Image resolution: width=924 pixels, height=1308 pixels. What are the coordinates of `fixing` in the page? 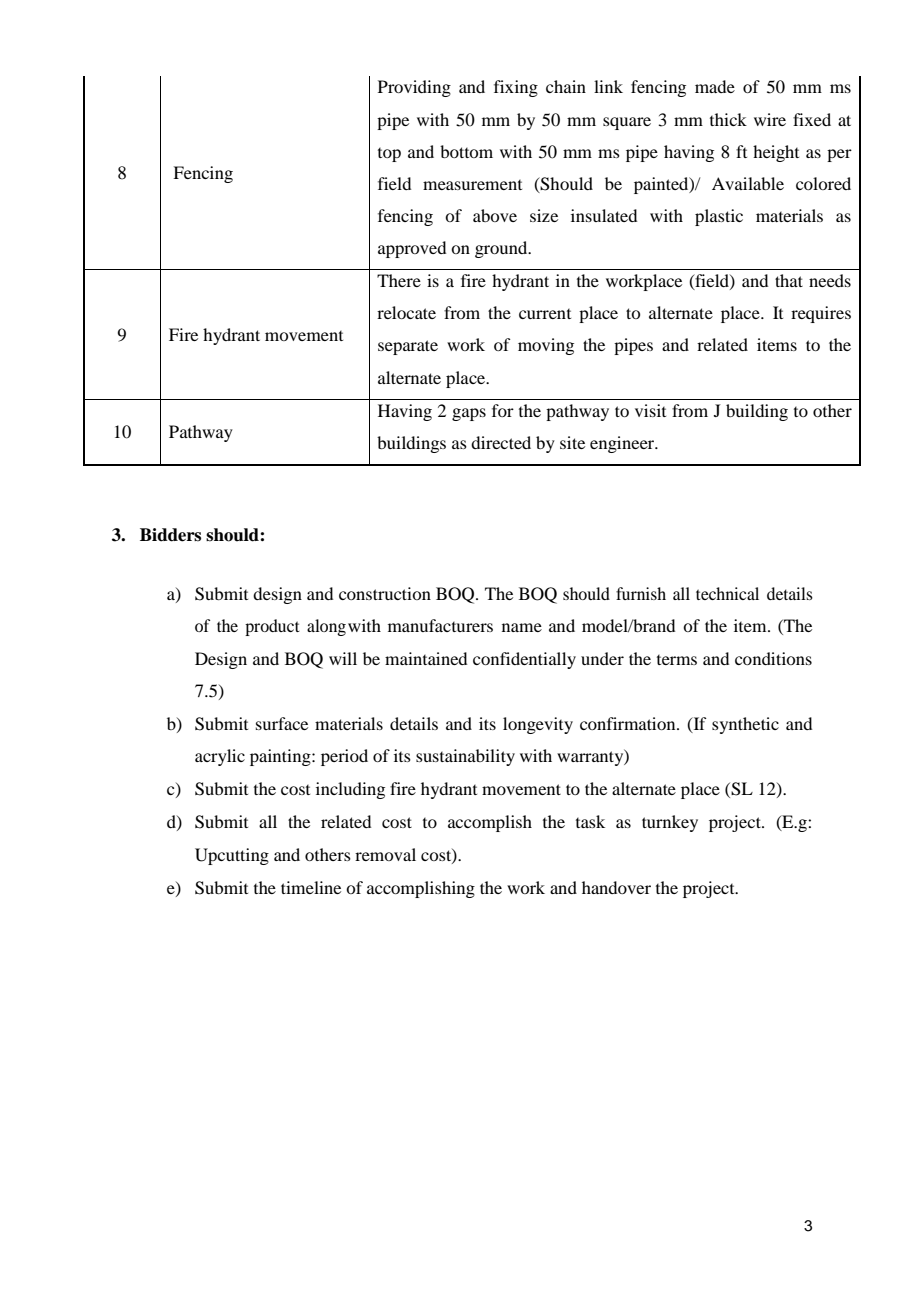 It's located at (516, 88).
